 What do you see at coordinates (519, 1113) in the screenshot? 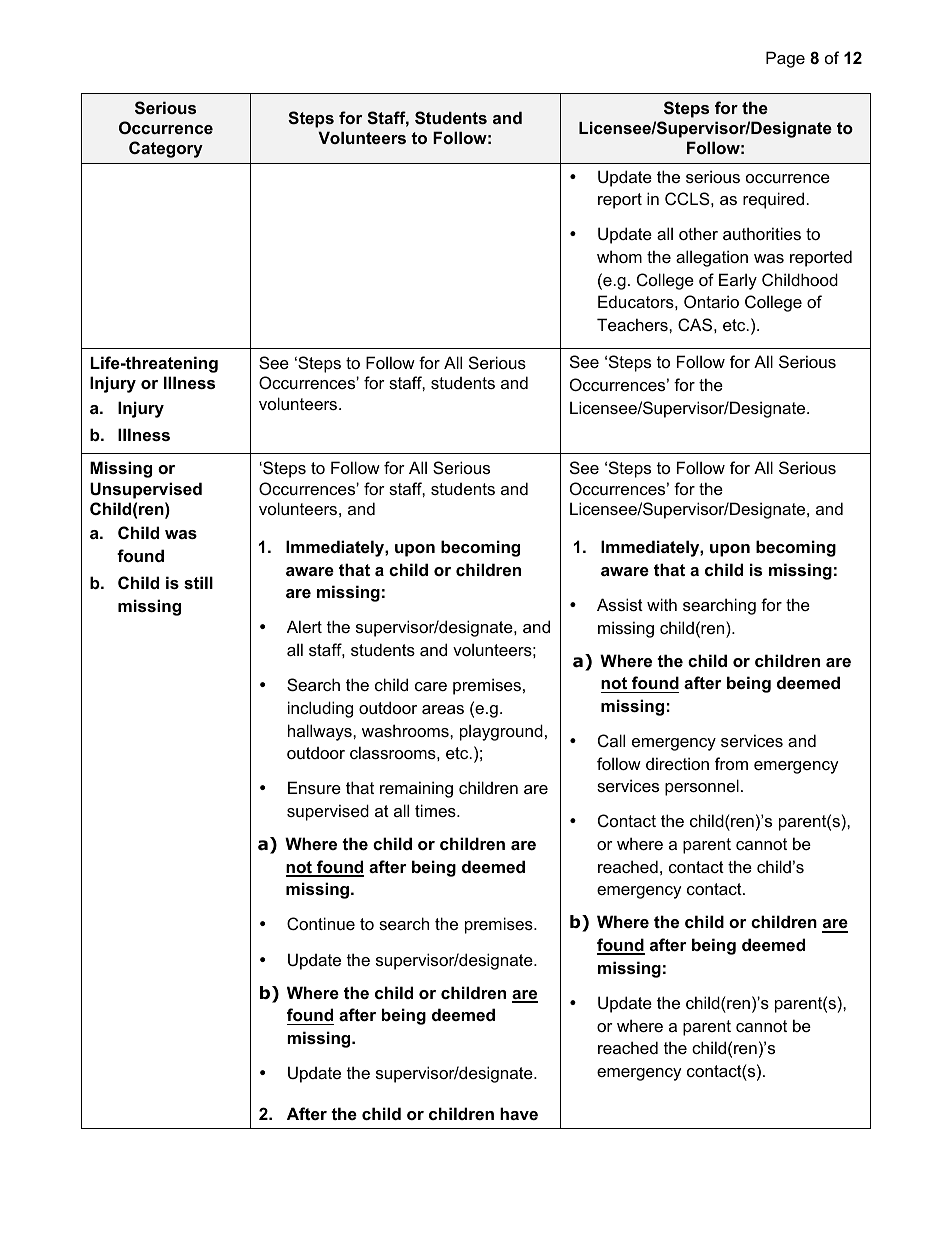
I see `have` at bounding box center [519, 1113].
